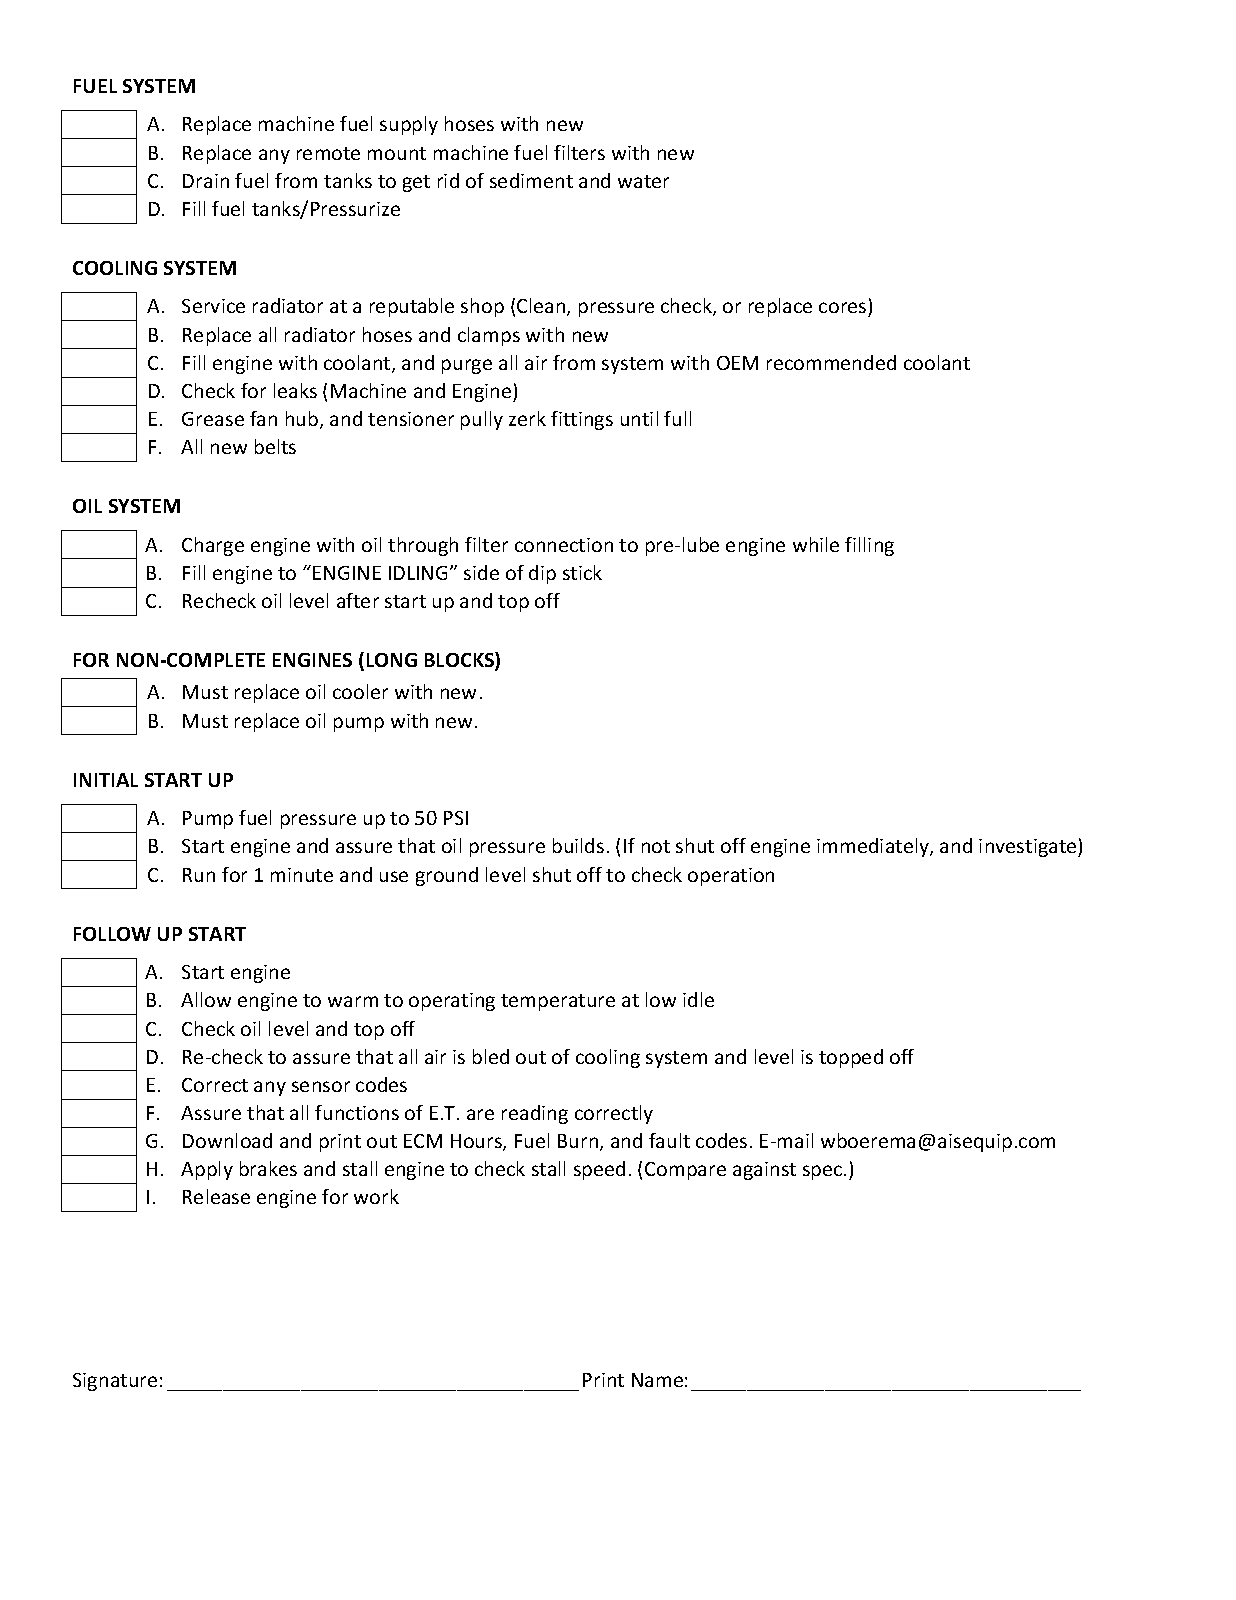 This image has height=1600, width=1236. What do you see at coordinates (874, 847) in the image?
I see `immediately` at bounding box center [874, 847].
